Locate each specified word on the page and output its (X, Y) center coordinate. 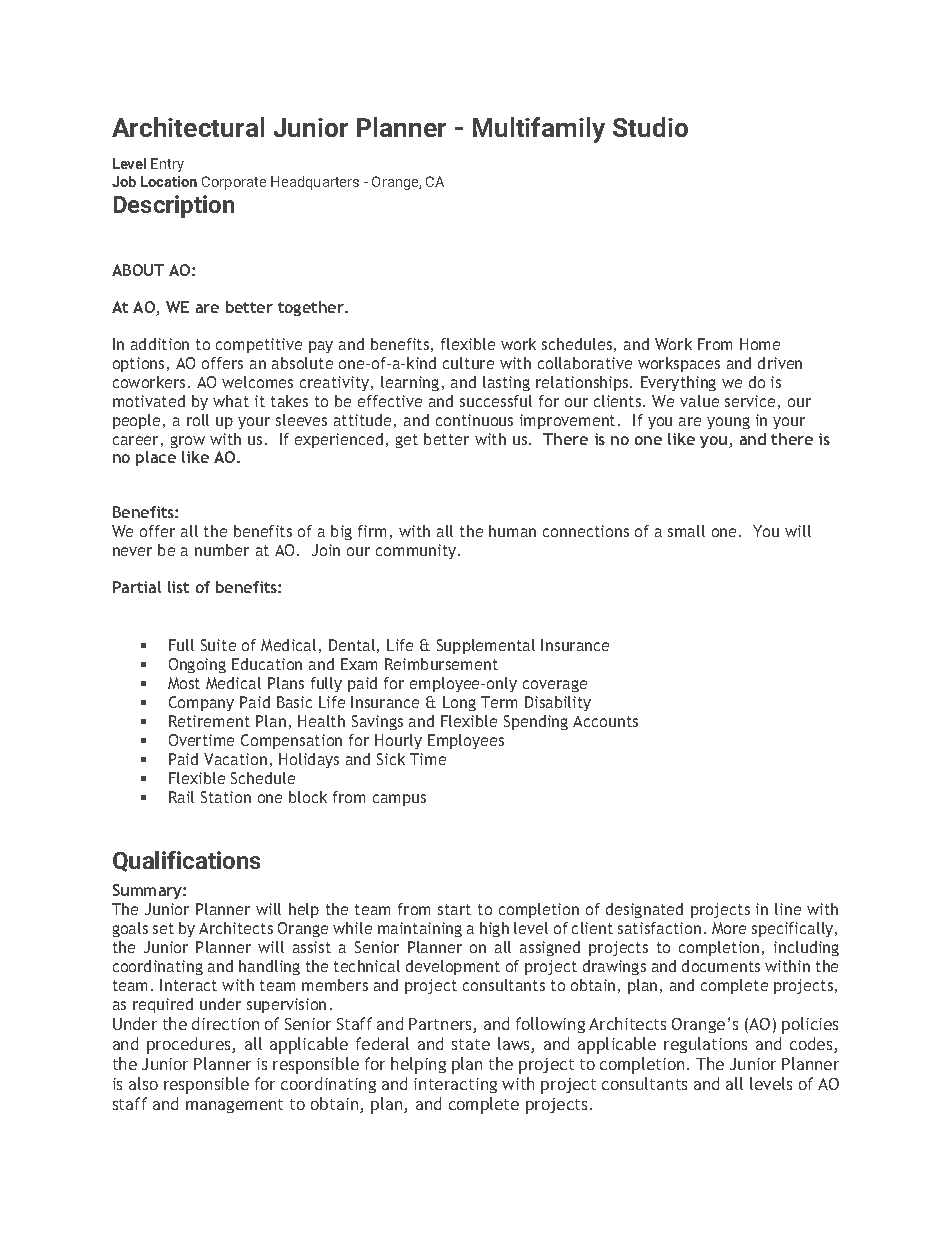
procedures (190, 1045)
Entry (167, 165)
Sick (391, 759)
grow (188, 442)
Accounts (605, 721)
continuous (474, 420)
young (728, 423)
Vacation (235, 759)
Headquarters (315, 183)
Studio (650, 127)
